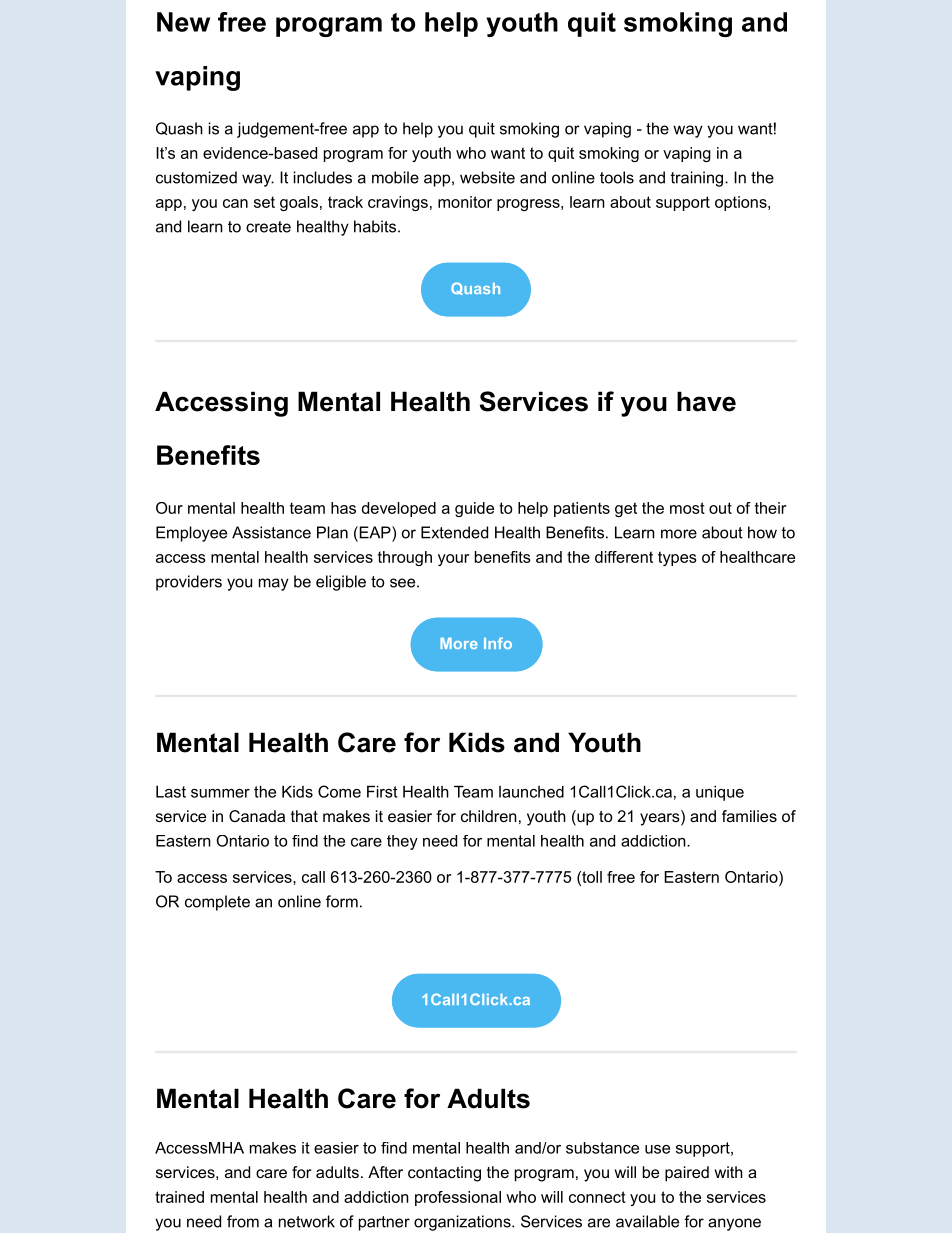  What do you see at coordinates (220, 793) in the screenshot?
I see `summer` at bounding box center [220, 793].
